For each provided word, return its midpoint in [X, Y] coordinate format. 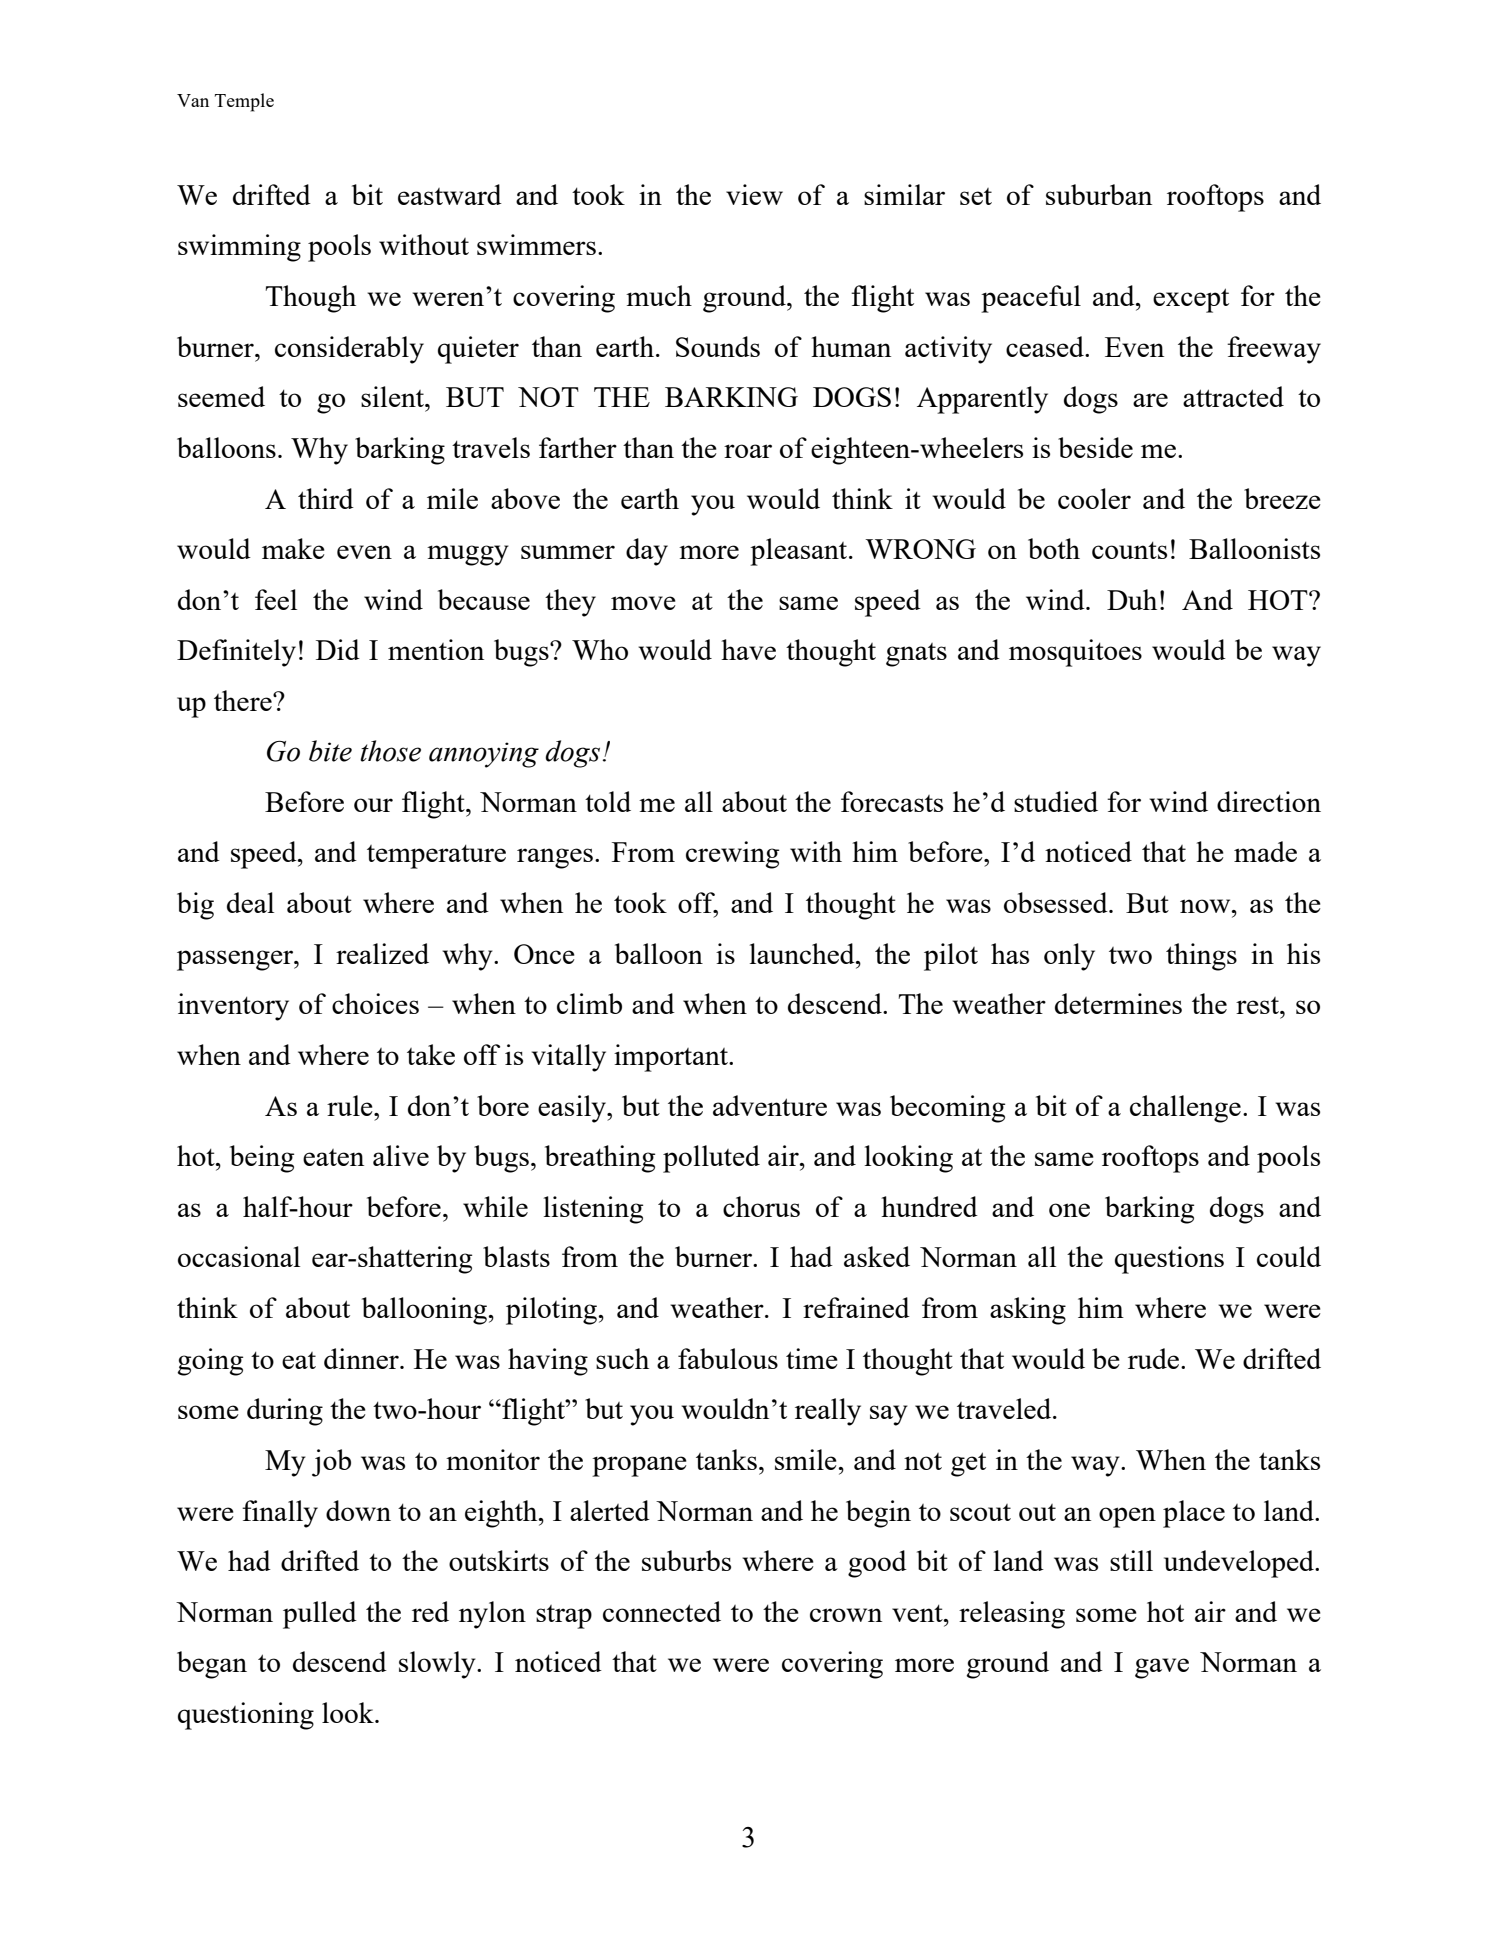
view [754, 194]
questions [1169, 1260]
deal [250, 902]
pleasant [800, 552]
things [1201, 957]
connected [662, 1611]
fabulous [728, 1358]
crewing [732, 855]
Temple [244, 102]
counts [1129, 550]
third [326, 498]
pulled [320, 1615]
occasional [239, 1256]
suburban [1099, 194]
